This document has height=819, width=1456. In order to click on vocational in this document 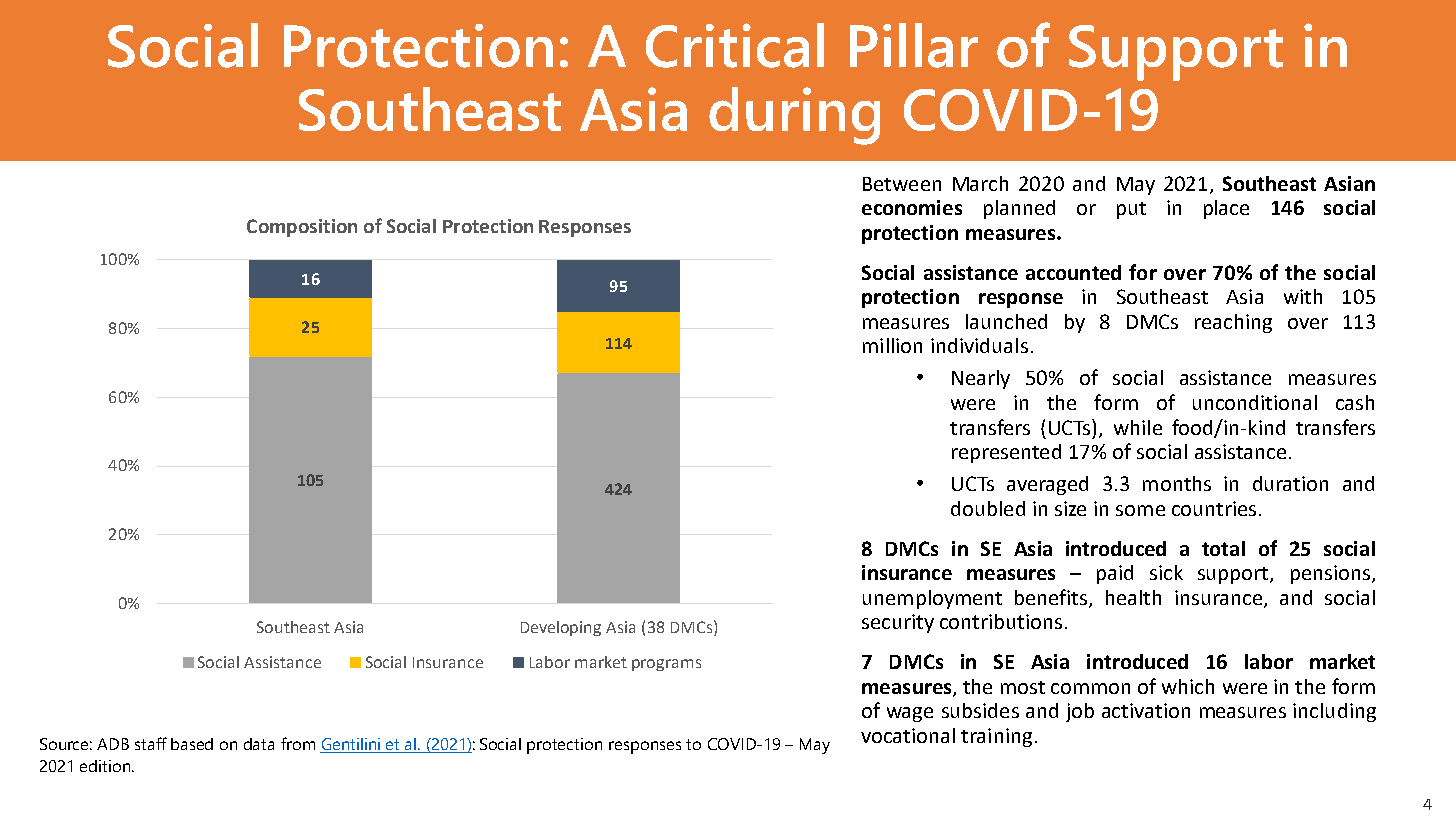, I will do `click(908, 735)`.
